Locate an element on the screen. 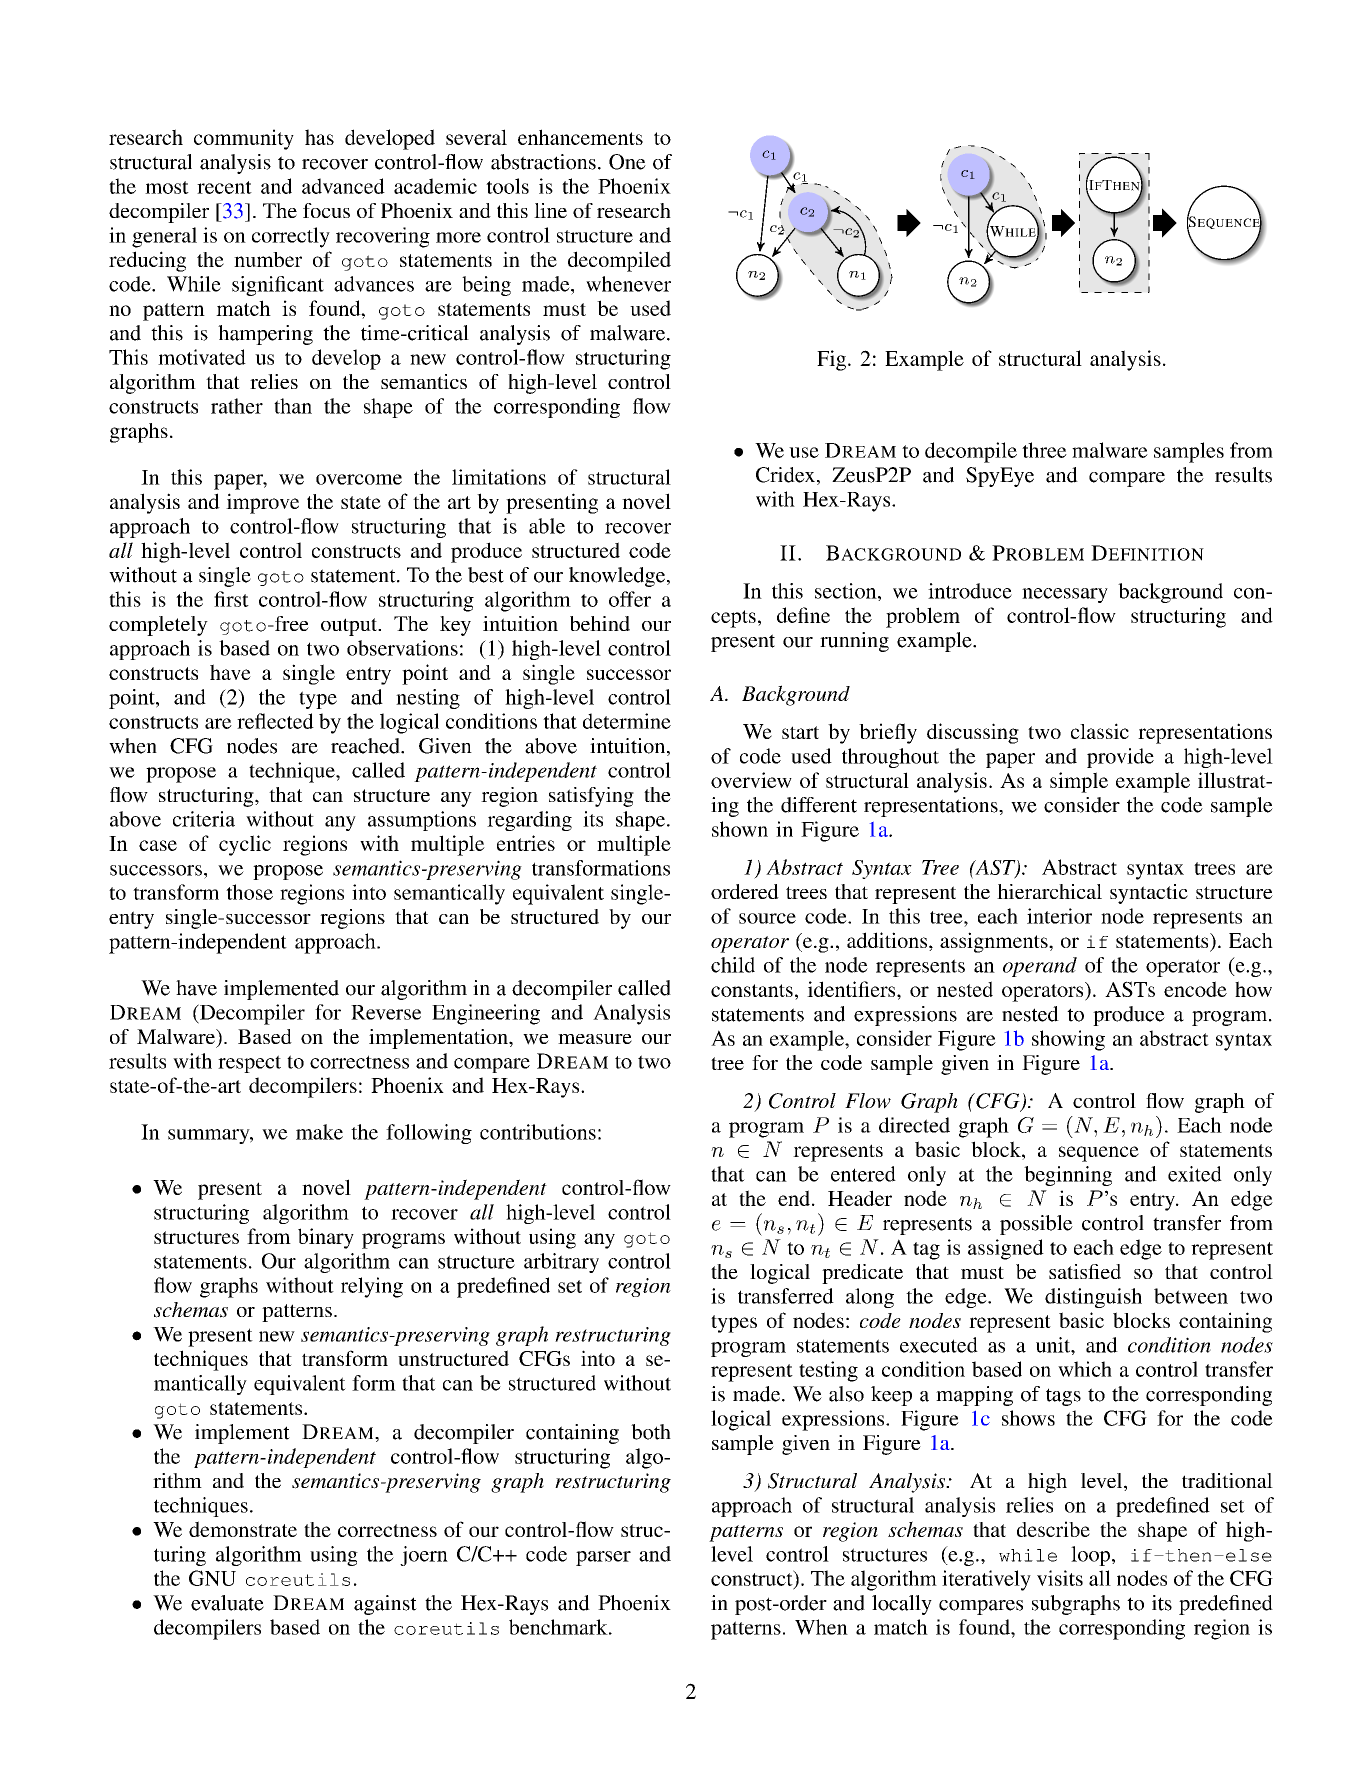  measure is located at coordinates (595, 1039).
